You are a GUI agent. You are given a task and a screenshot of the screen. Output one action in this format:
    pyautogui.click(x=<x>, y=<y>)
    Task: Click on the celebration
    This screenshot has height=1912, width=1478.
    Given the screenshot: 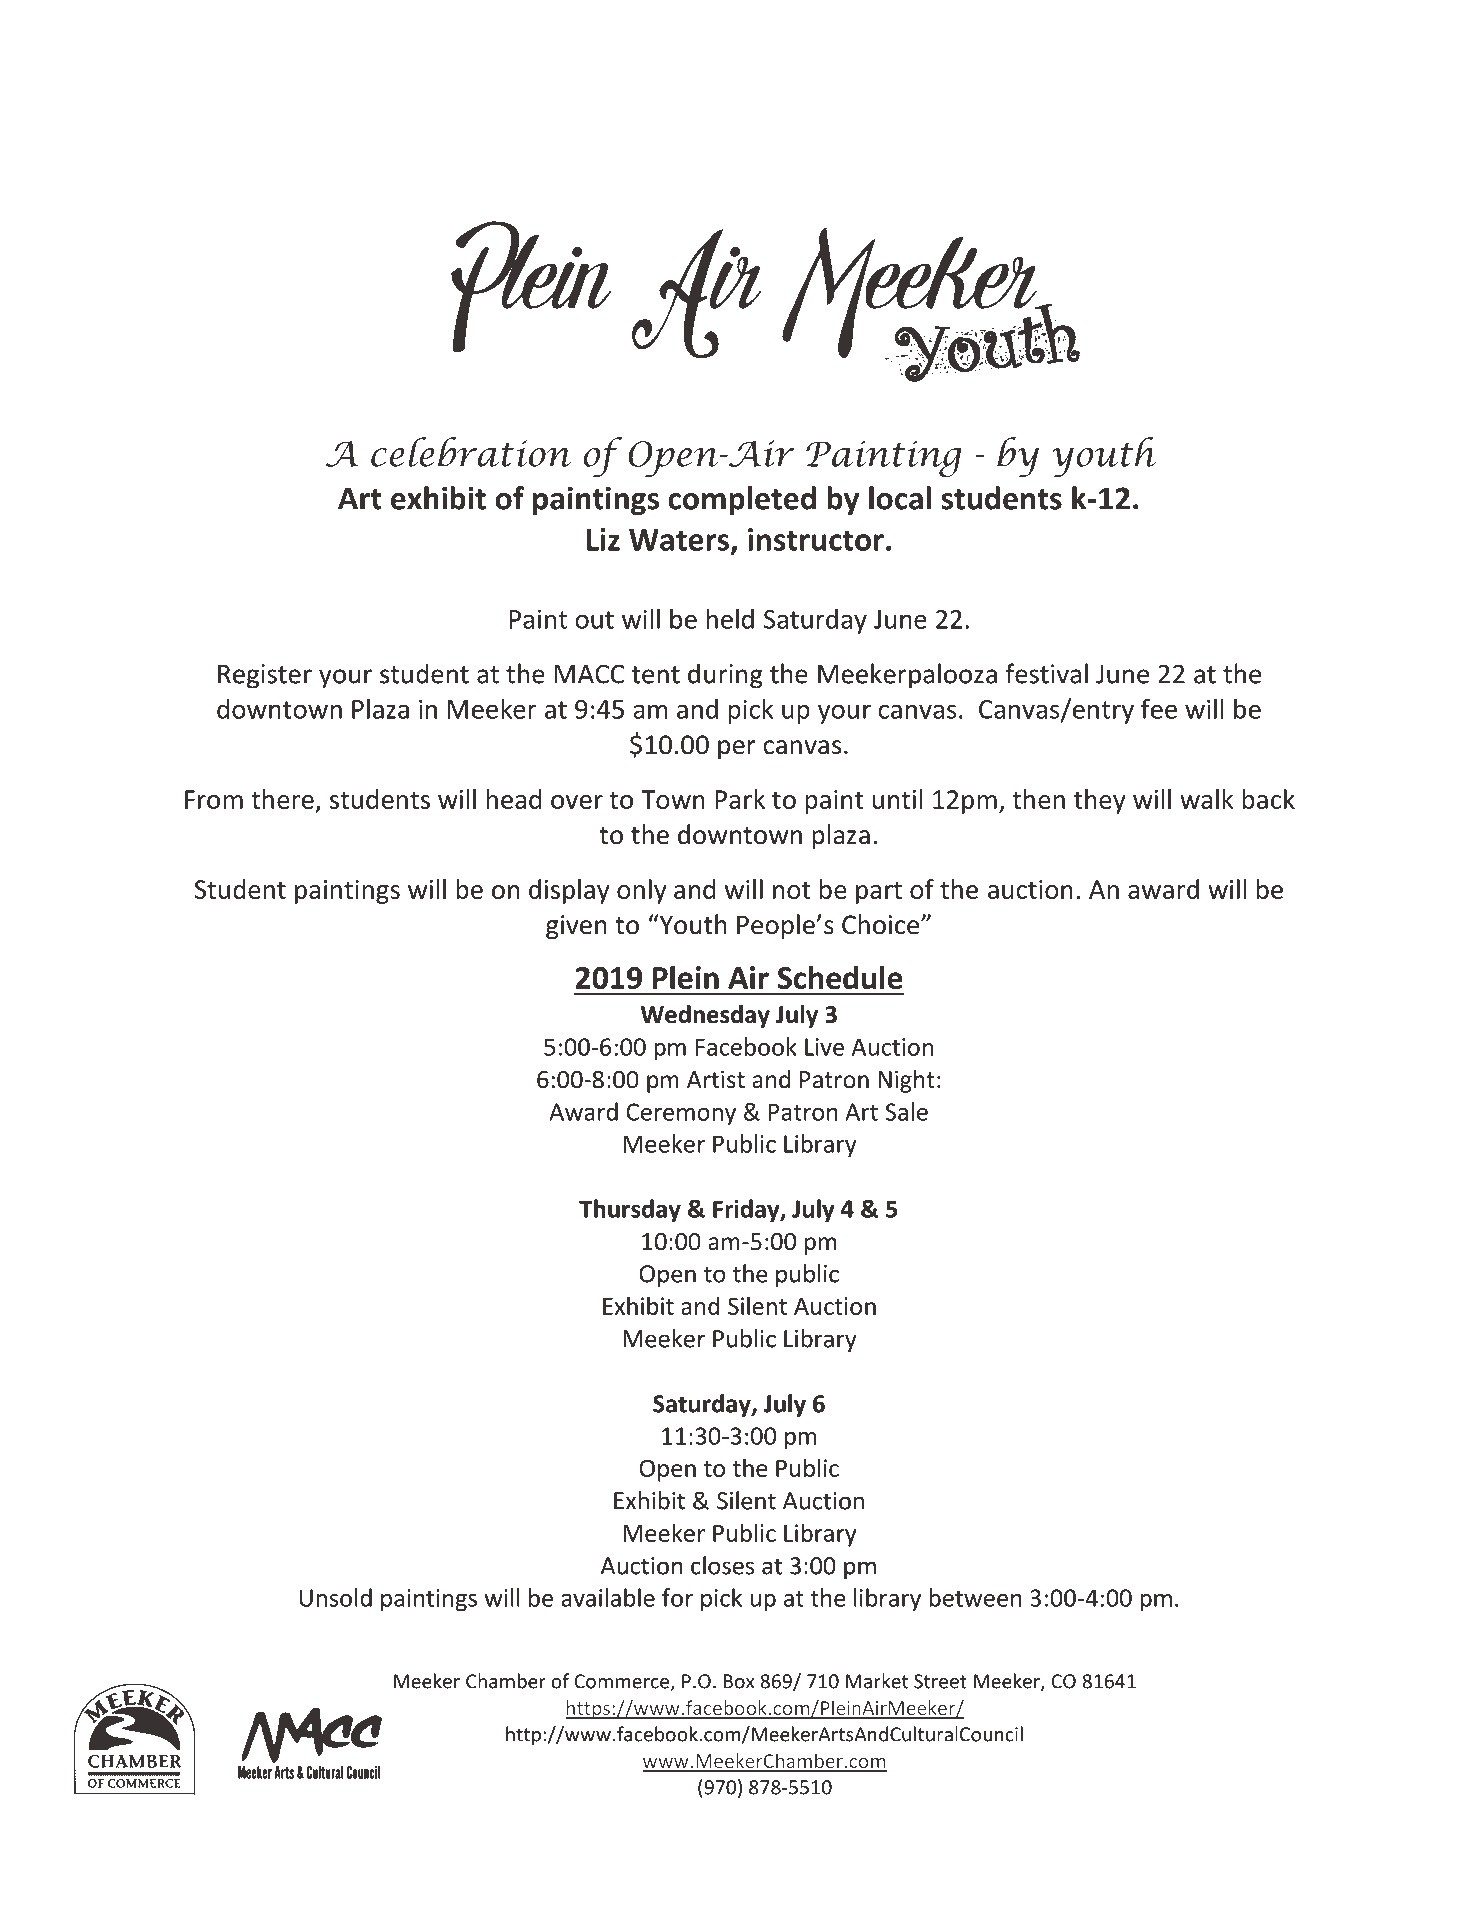 What is the action you would take?
    pyautogui.click(x=471, y=452)
